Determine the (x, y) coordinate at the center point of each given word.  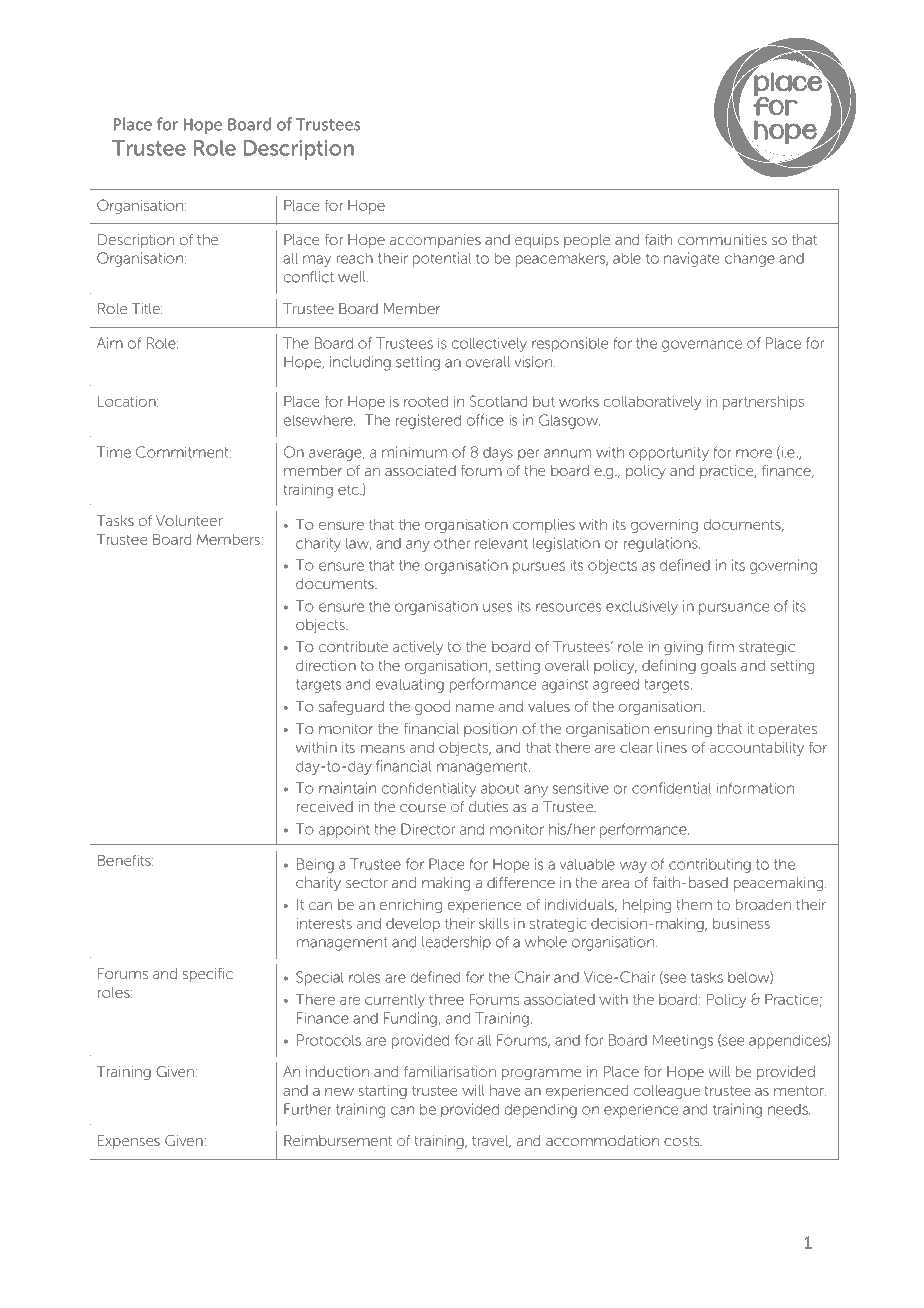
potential (442, 259)
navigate (691, 259)
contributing (710, 865)
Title (147, 308)
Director (428, 829)
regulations (662, 544)
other (452, 543)
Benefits (125, 860)
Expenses (129, 1142)
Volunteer (189, 520)
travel (491, 1141)
